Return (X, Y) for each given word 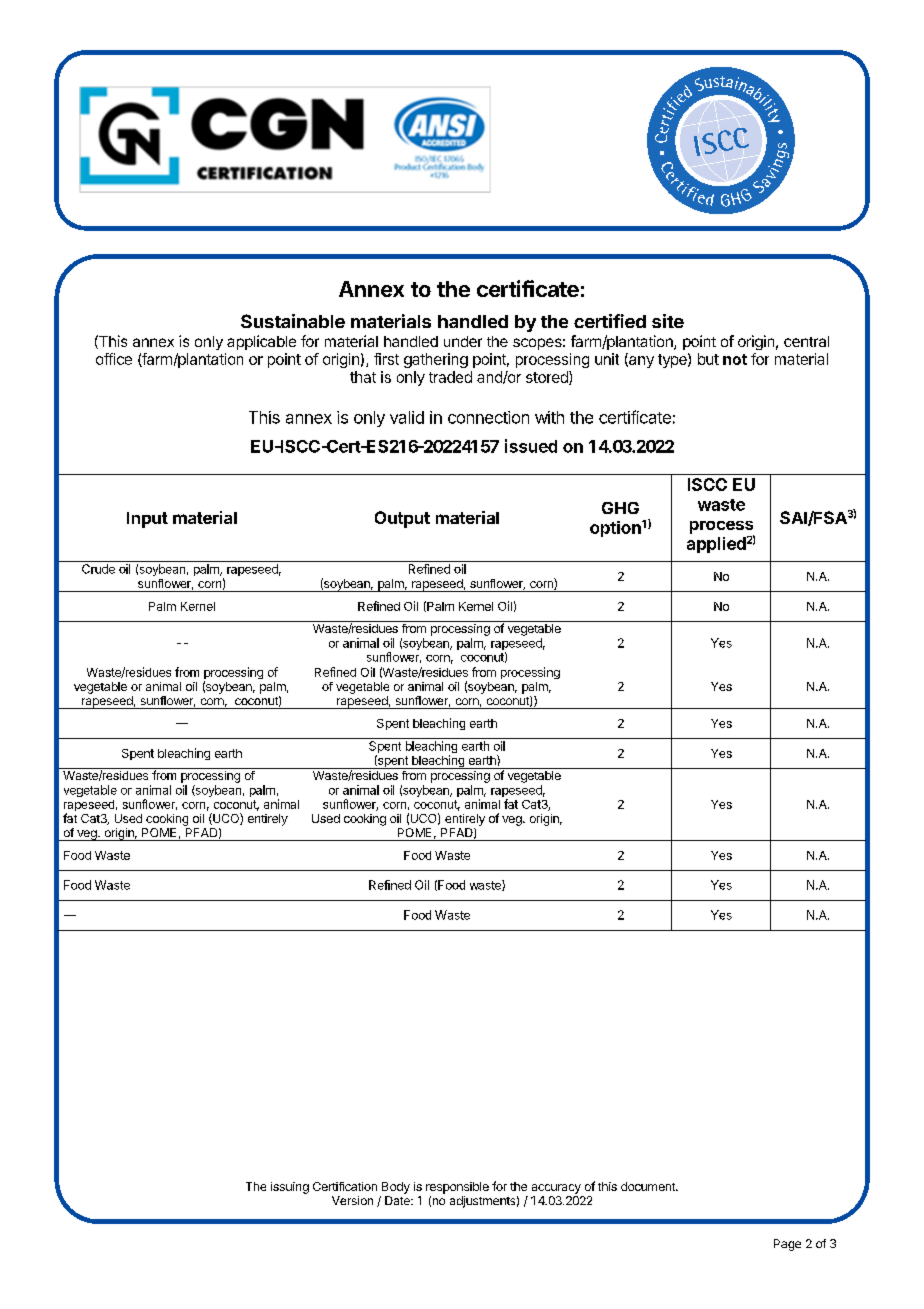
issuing (290, 1188)
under (463, 341)
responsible (457, 1188)
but (708, 359)
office (114, 359)
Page (787, 1245)
